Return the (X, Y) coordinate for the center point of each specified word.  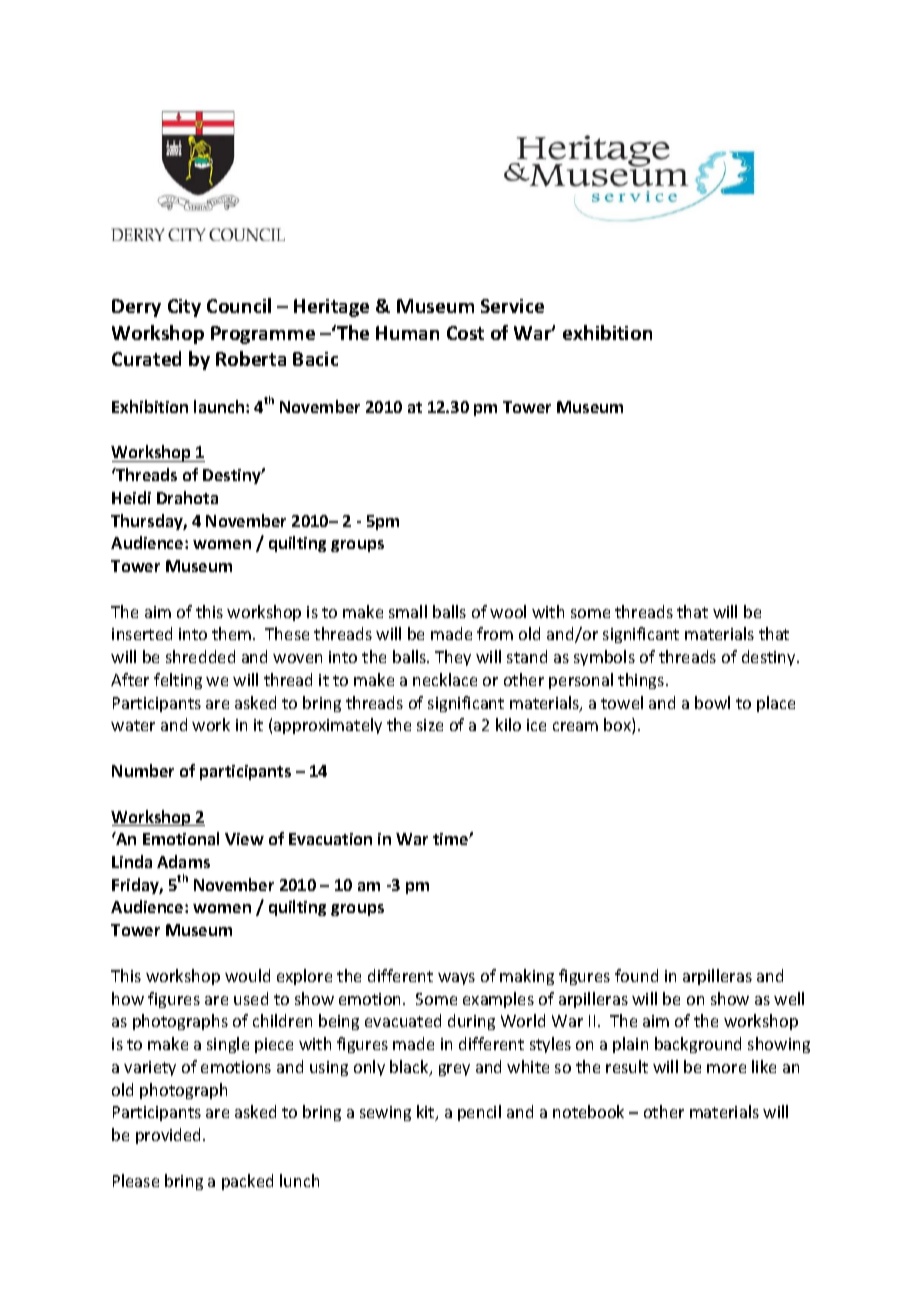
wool (508, 611)
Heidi (131, 497)
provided (170, 1136)
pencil (479, 1113)
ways (456, 979)
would (247, 975)
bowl (712, 702)
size (430, 725)
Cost (465, 333)
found (636, 975)
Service (512, 306)
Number (143, 770)
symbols (604, 658)
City (184, 308)
